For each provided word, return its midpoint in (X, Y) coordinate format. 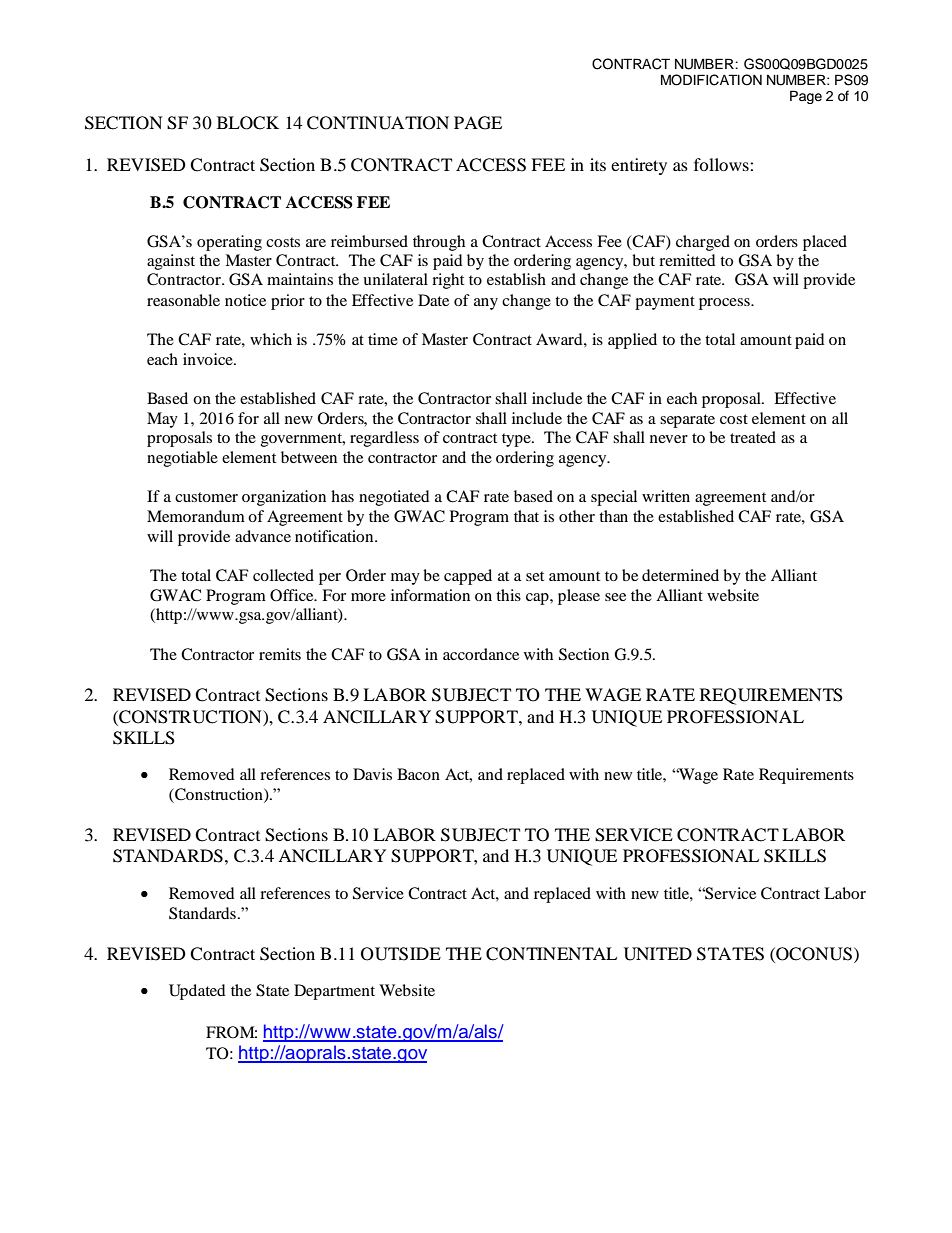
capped (468, 577)
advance (263, 536)
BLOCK (248, 123)
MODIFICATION (711, 80)
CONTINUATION (378, 123)
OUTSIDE (401, 954)
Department (334, 992)
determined (680, 575)
